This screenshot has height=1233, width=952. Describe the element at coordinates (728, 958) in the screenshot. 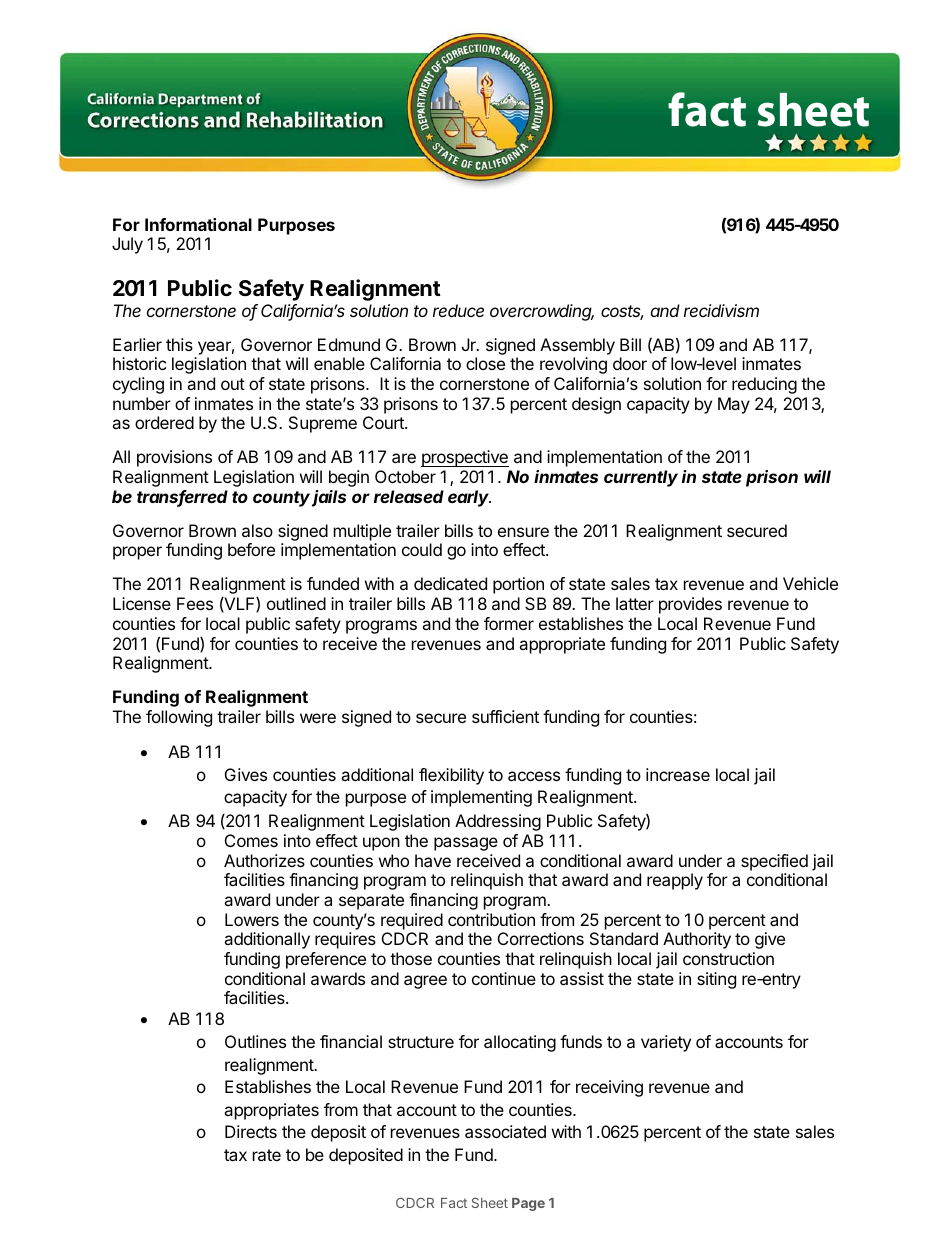

I see `construction` at that location.
